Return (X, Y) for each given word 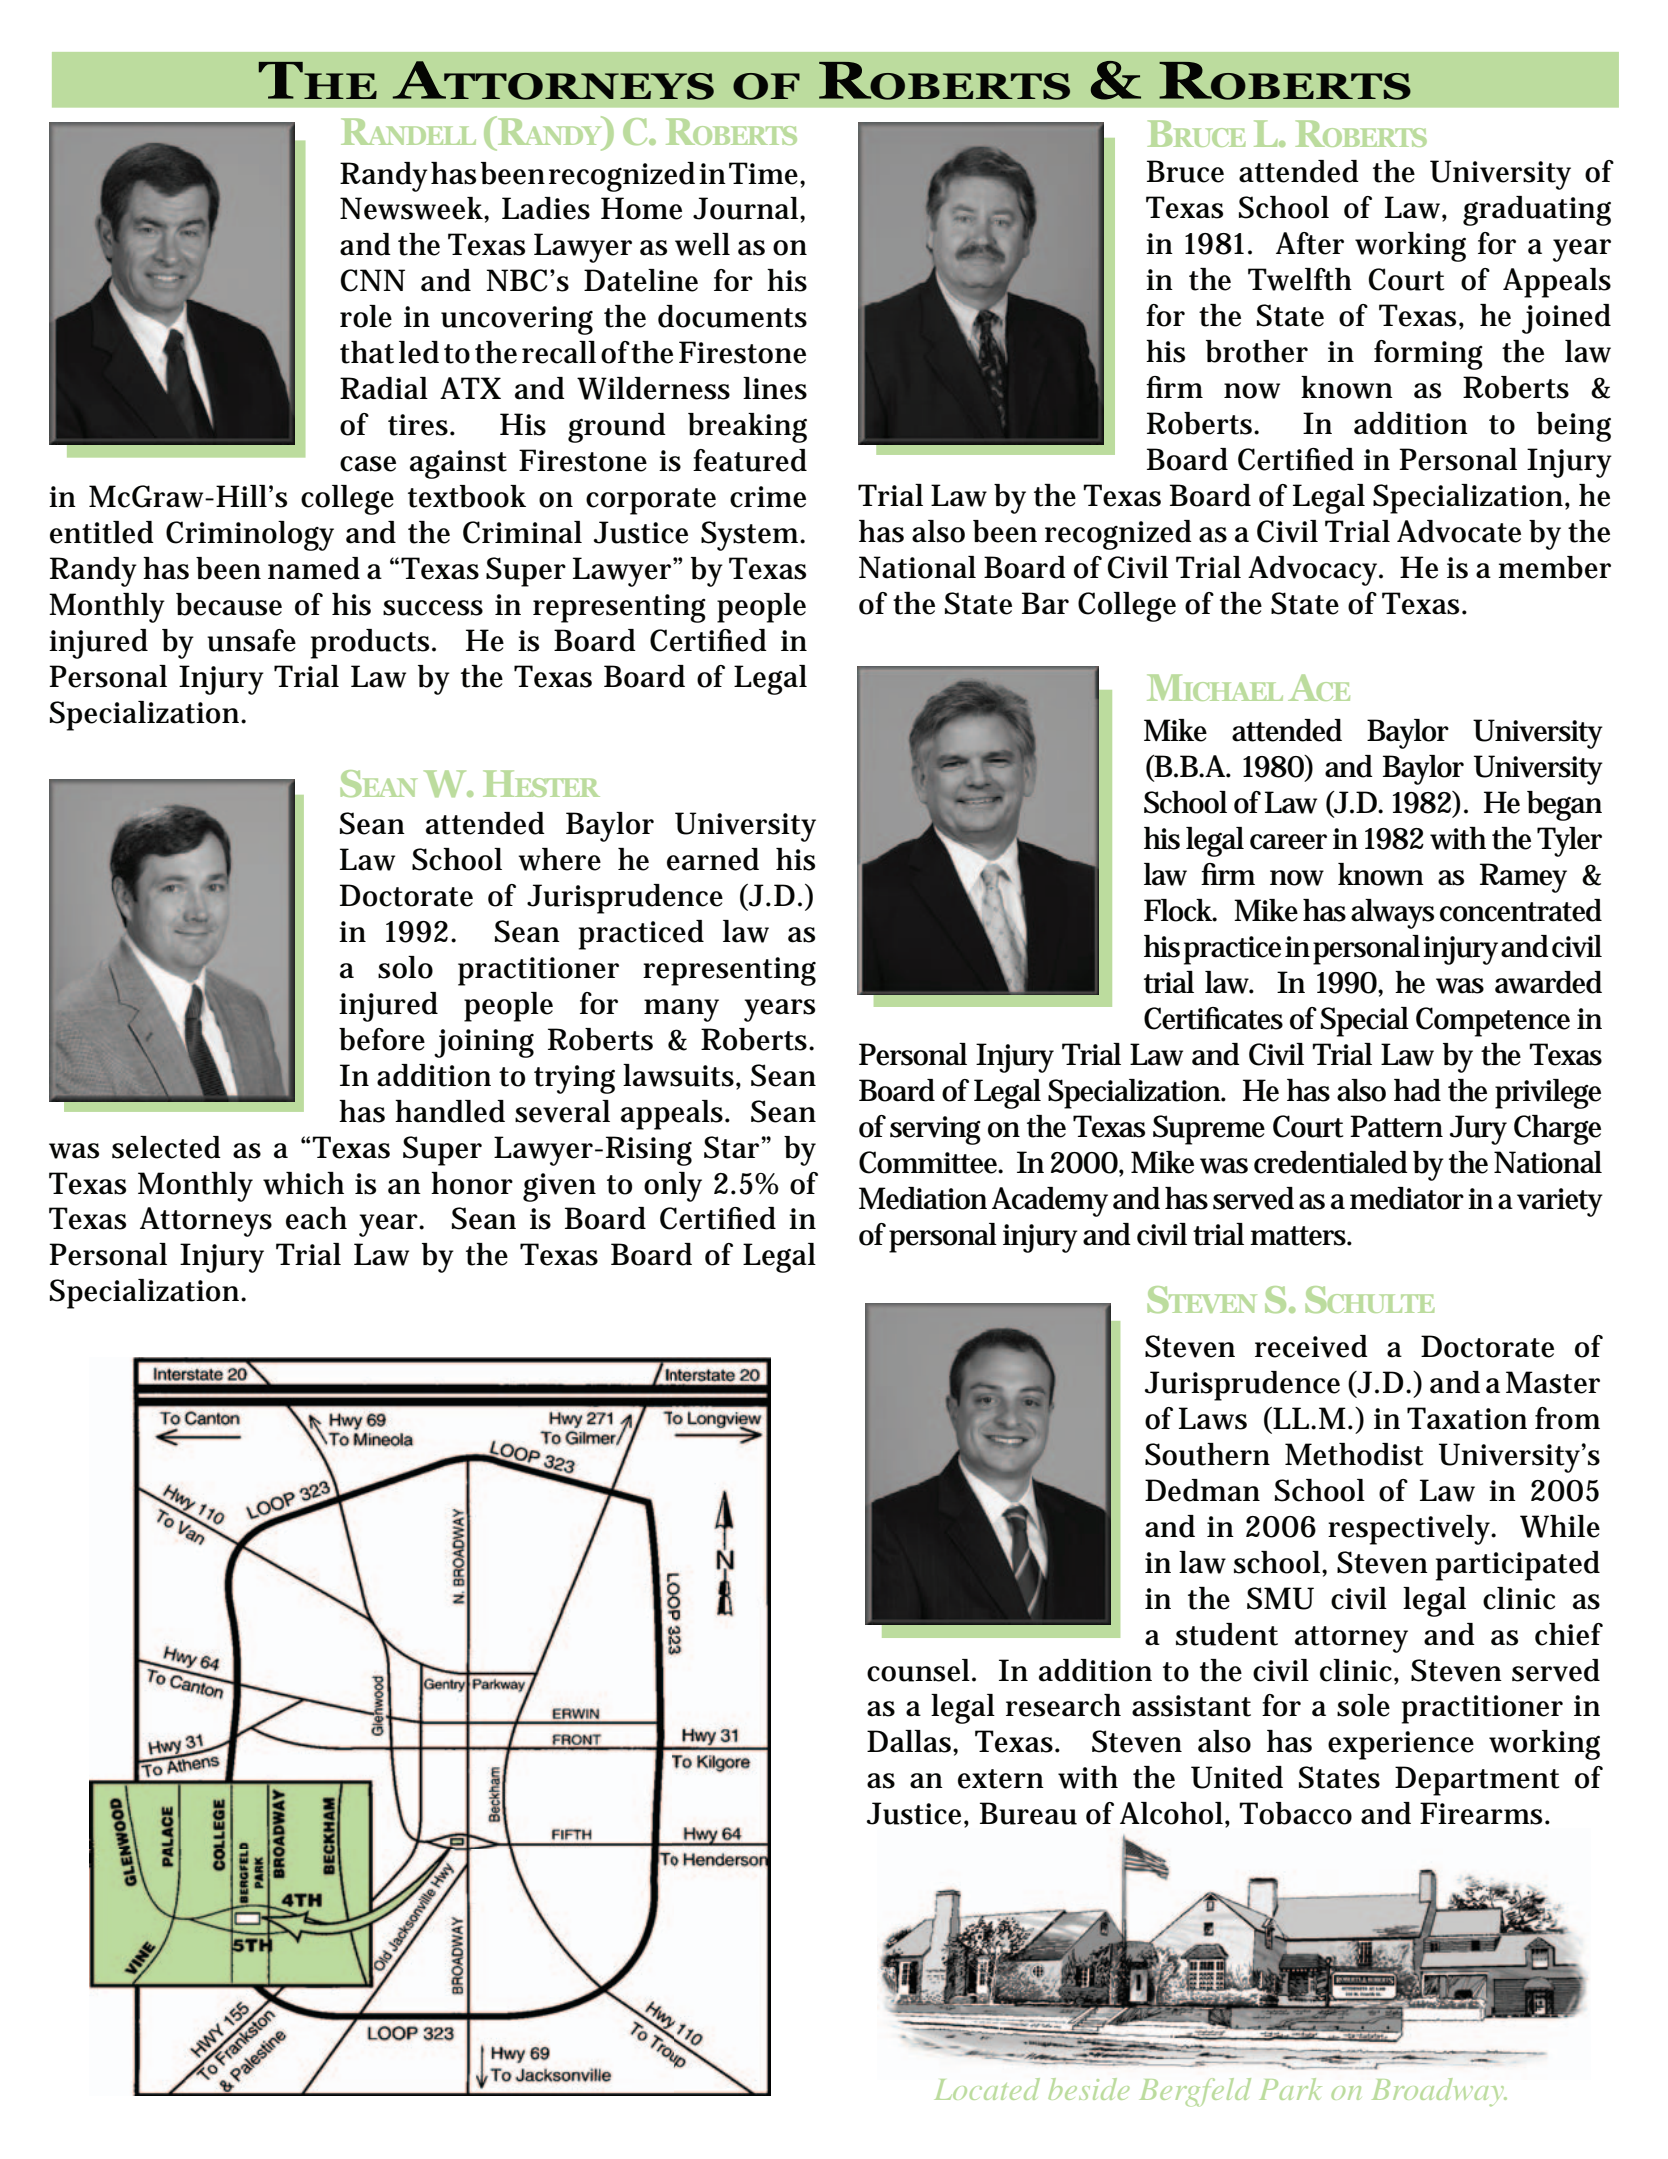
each (316, 1218)
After (1310, 243)
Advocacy (1315, 571)
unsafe (251, 640)
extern (1001, 1779)
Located (987, 2089)
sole (1363, 1705)
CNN (373, 280)
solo (405, 967)
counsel (920, 1670)
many (681, 1010)
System (752, 536)
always (1392, 914)
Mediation (923, 1198)
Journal (747, 209)
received (1311, 1346)
